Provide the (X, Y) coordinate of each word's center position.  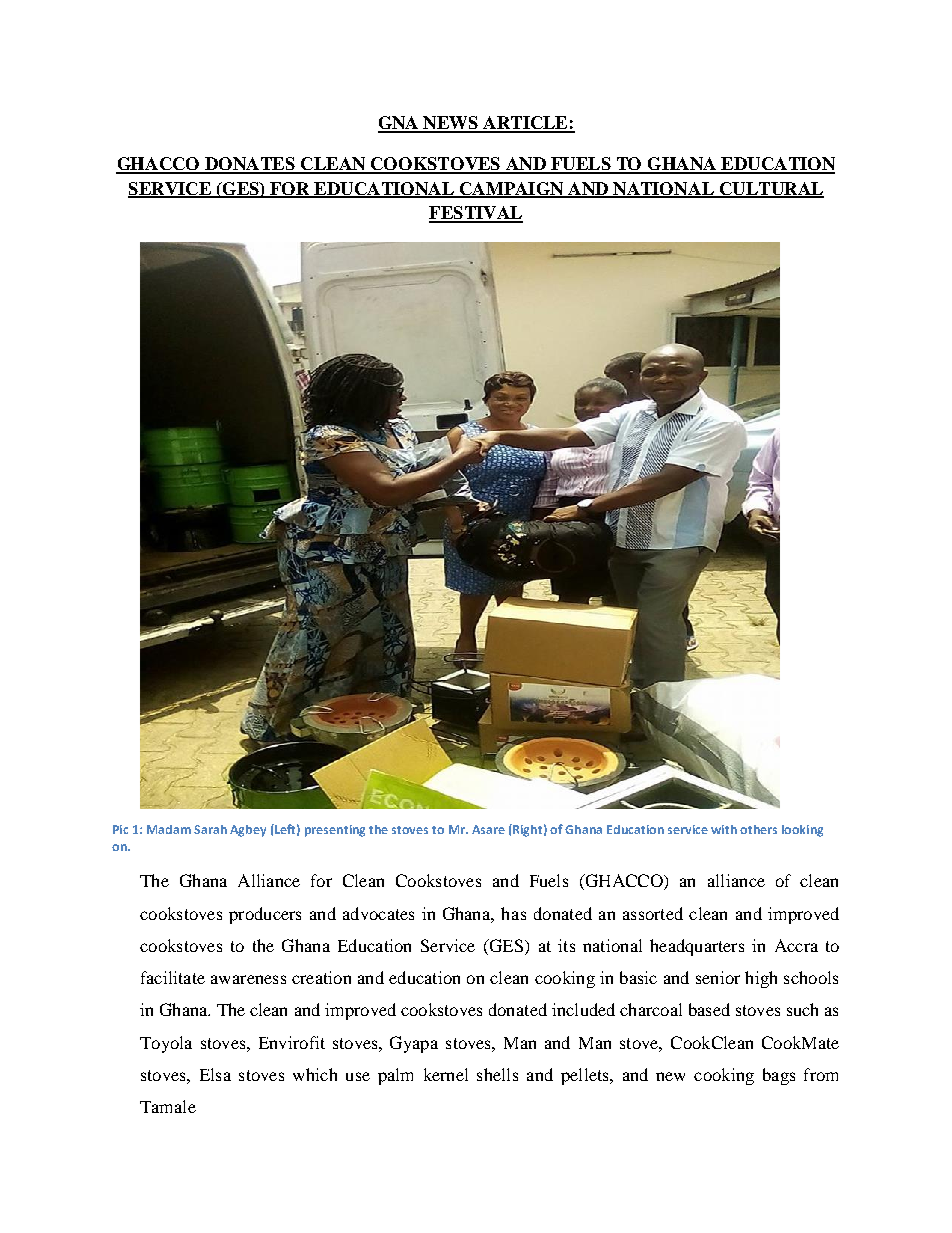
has (513, 913)
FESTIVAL (476, 214)
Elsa (215, 1074)
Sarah (210, 829)
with (724, 829)
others (758, 829)
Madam (169, 829)
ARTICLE (525, 124)
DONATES (250, 165)
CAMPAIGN (511, 189)
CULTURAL (770, 189)
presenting (335, 831)
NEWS (450, 124)
